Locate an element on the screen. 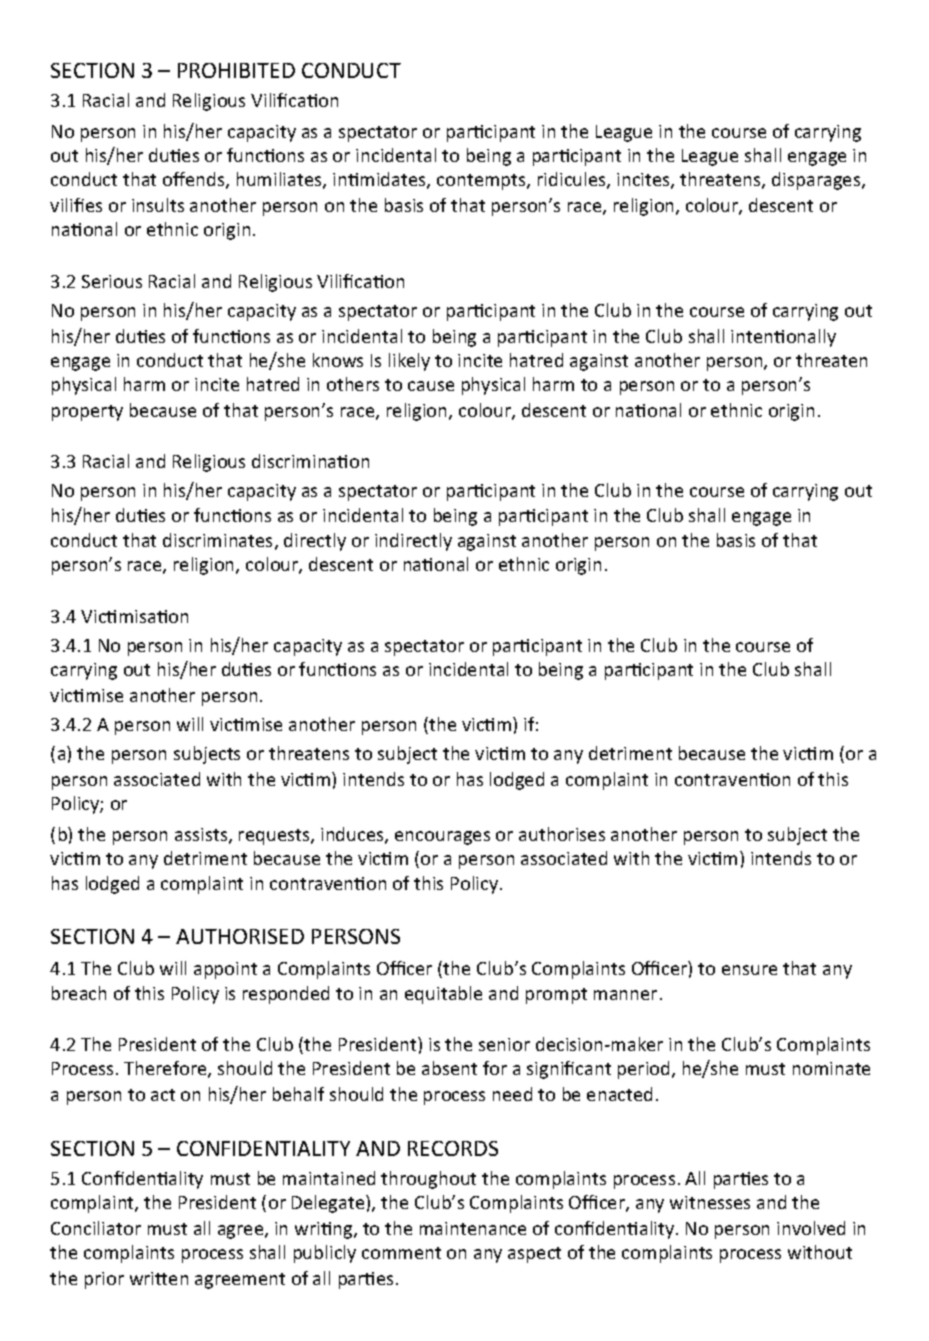 Image resolution: width=929 pixels, height=1341 pixels. others is located at coordinates (353, 384).
